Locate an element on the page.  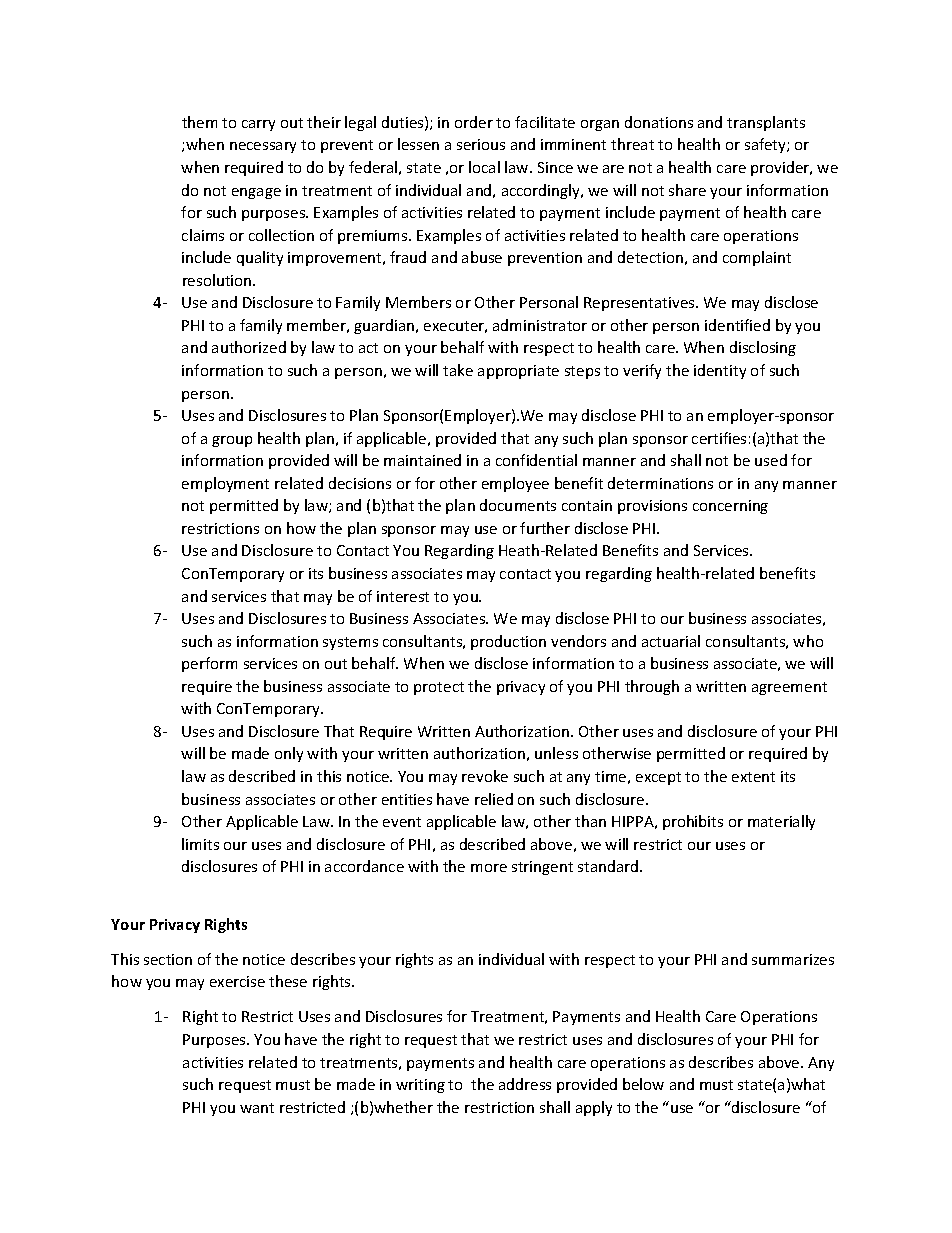
necessary is located at coordinates (263, 147).
